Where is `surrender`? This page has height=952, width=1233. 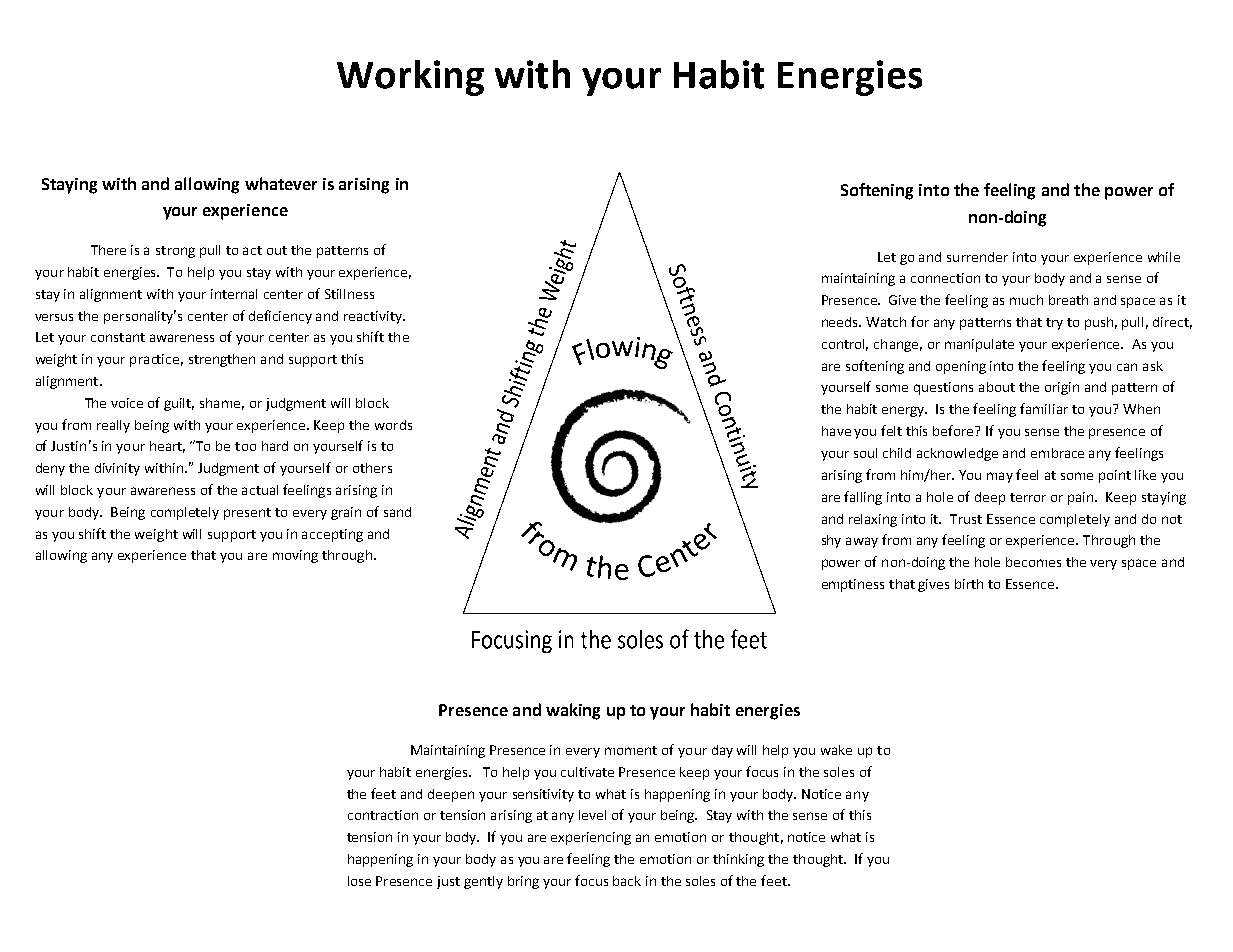 surrender is located at coordinates (977, 257).
